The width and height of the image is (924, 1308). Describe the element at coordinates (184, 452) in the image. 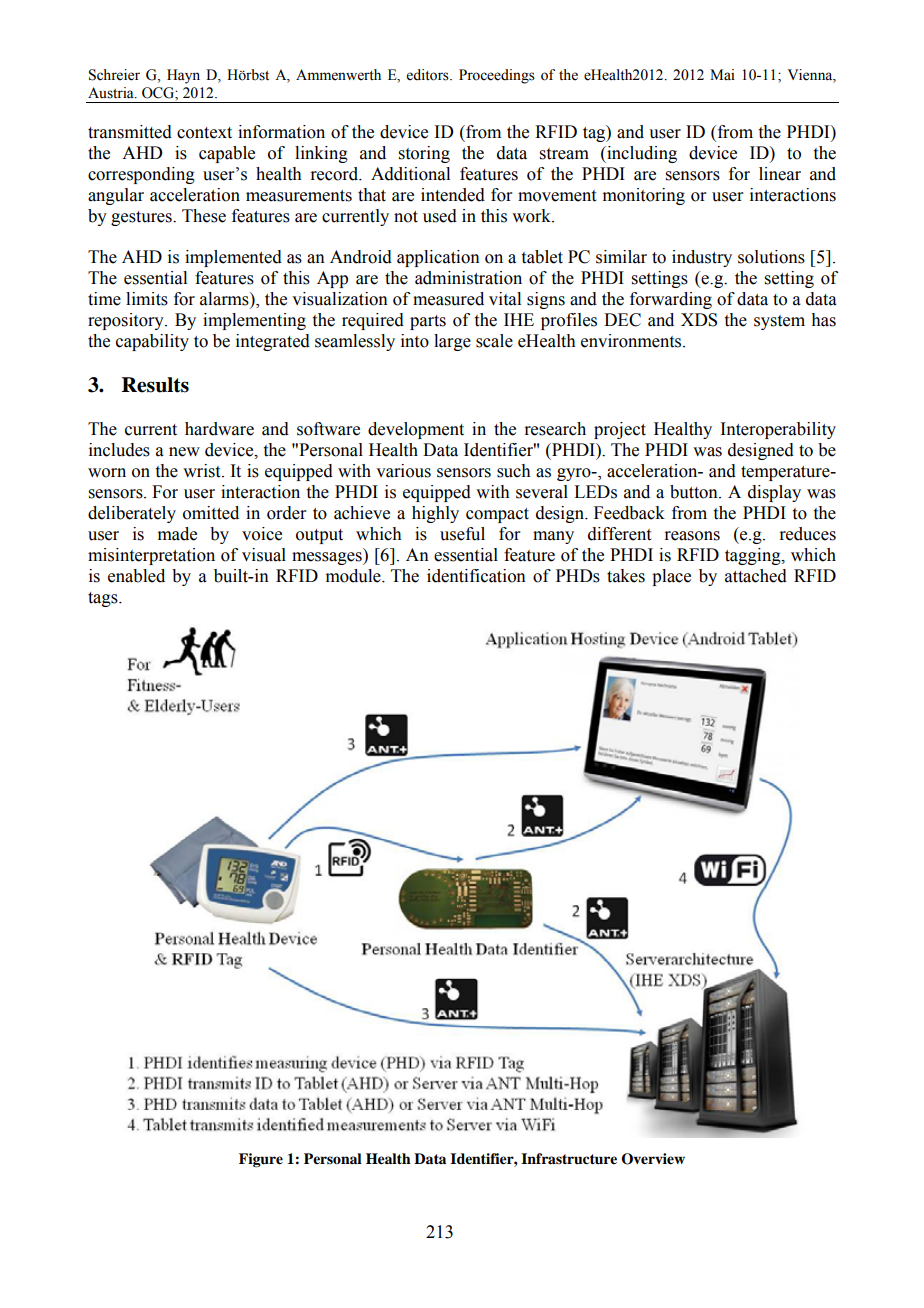

I see `new` at that location.
